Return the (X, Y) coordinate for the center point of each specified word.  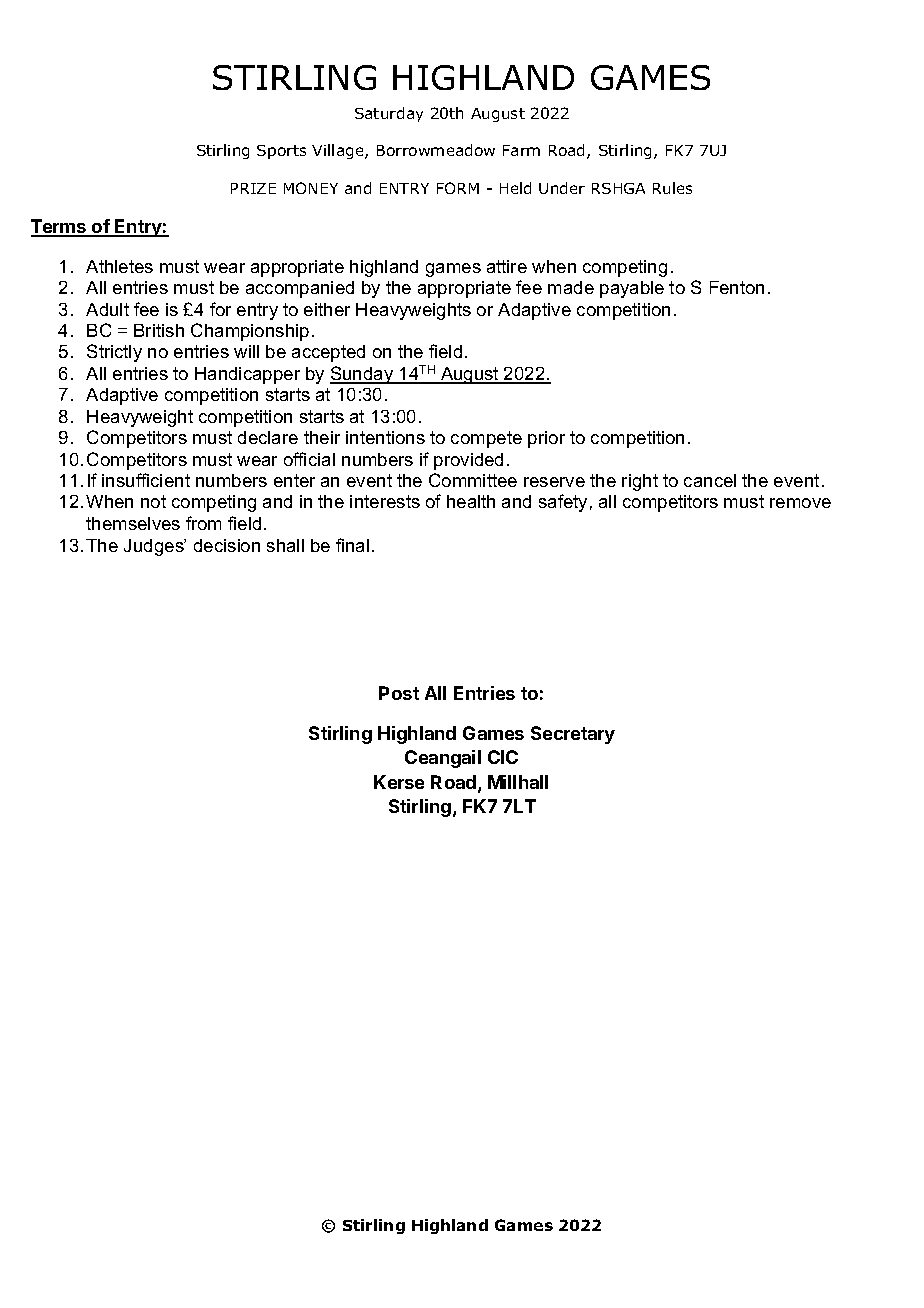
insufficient (146, 480)
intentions (385, 437)
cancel (710, 480)
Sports (281, 152)
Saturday (389, 114)
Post (399, 693)
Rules (672, 188)
